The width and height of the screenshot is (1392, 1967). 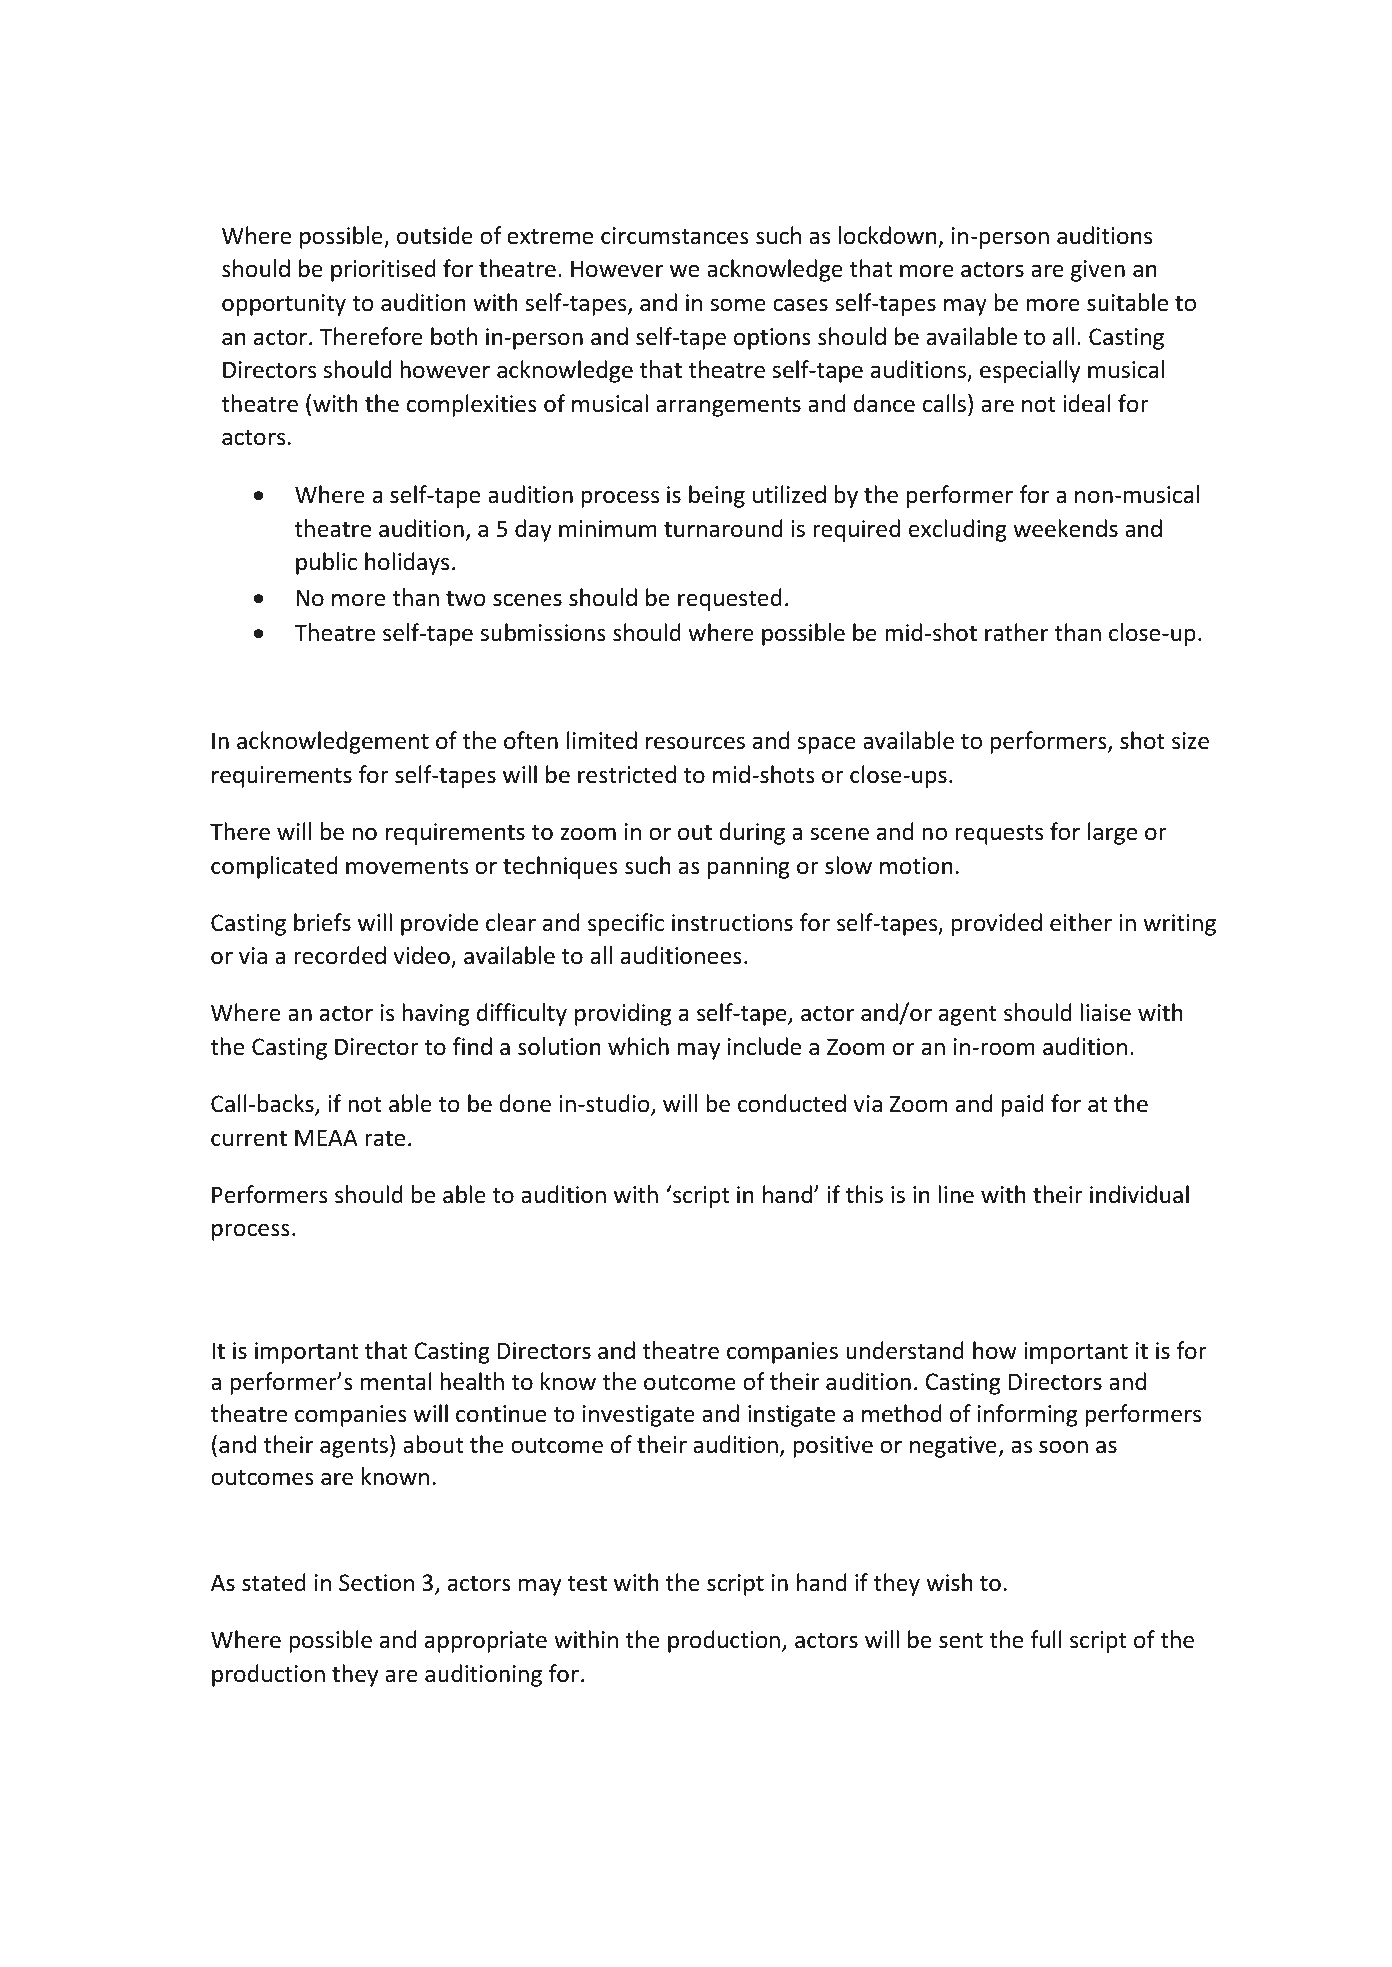 I want to click on prioritised, so click(x=383, y=270).
